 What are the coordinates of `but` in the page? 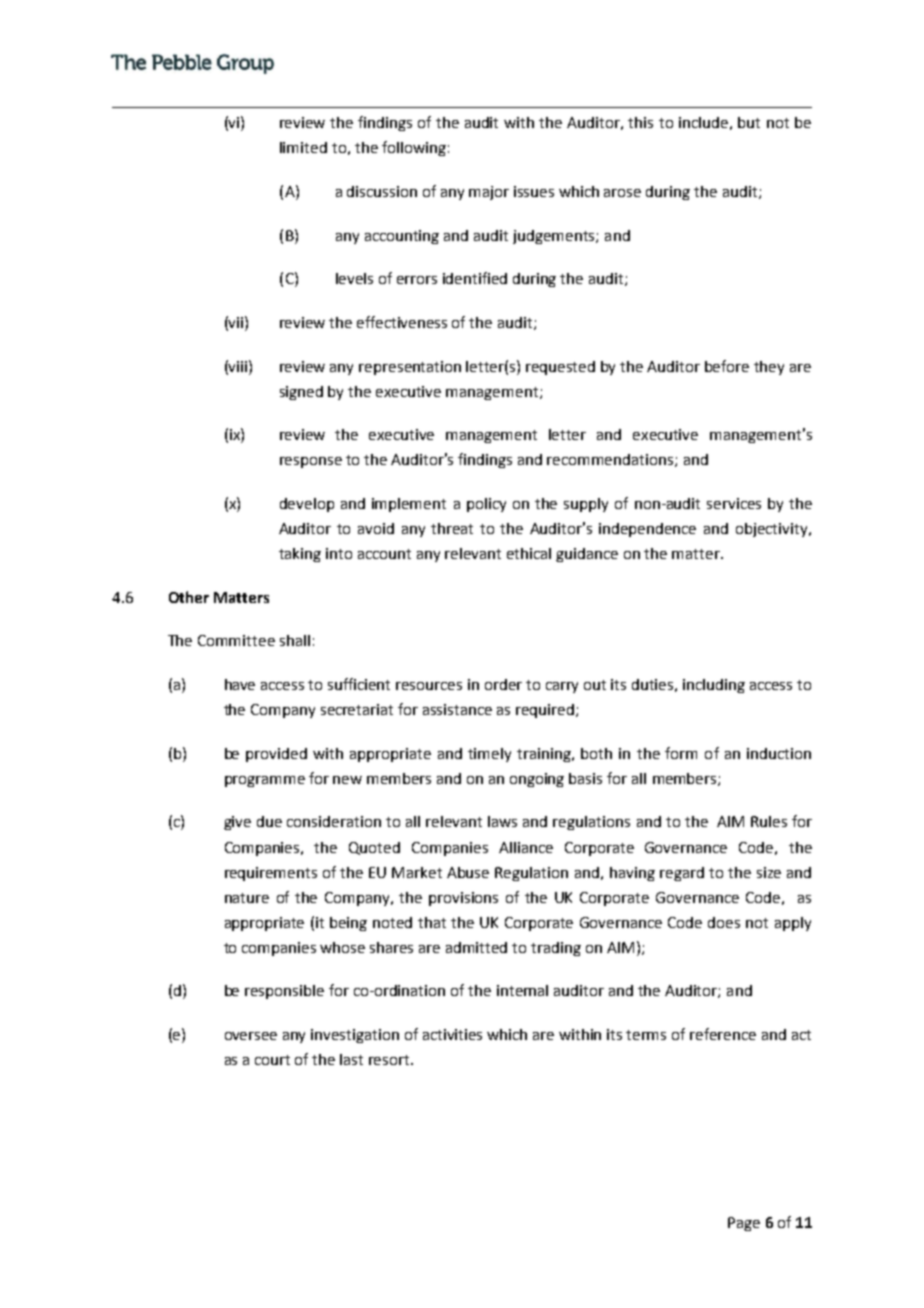 It's located at (749, 122).
